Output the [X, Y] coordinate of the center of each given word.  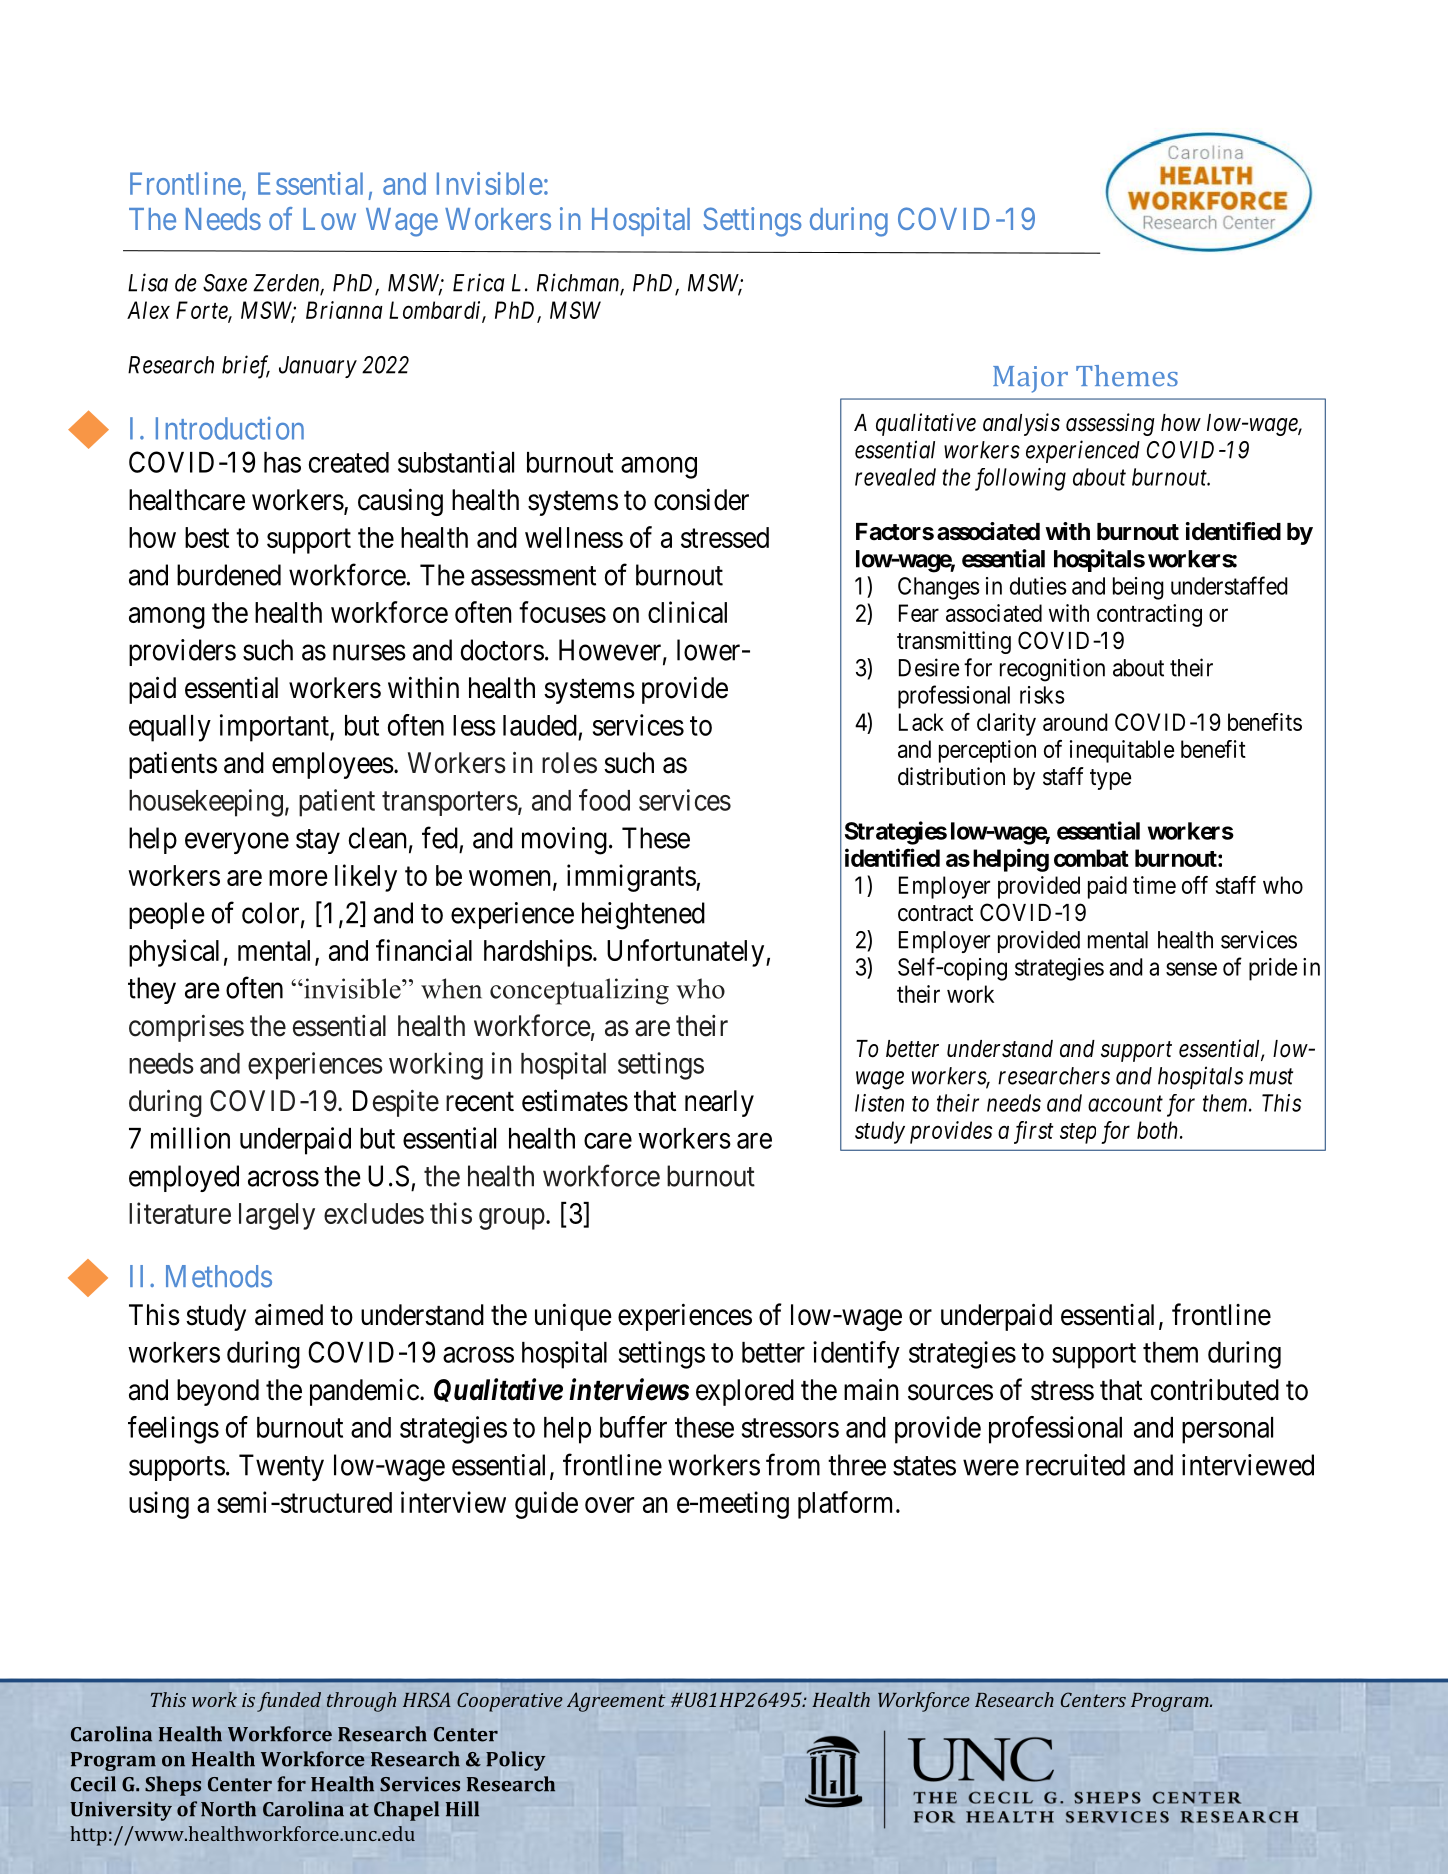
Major [1030, 379]
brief [246, 367]
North [228, 1809]
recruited [1075, 1465]
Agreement [616, 1702]
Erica [478, 282]
